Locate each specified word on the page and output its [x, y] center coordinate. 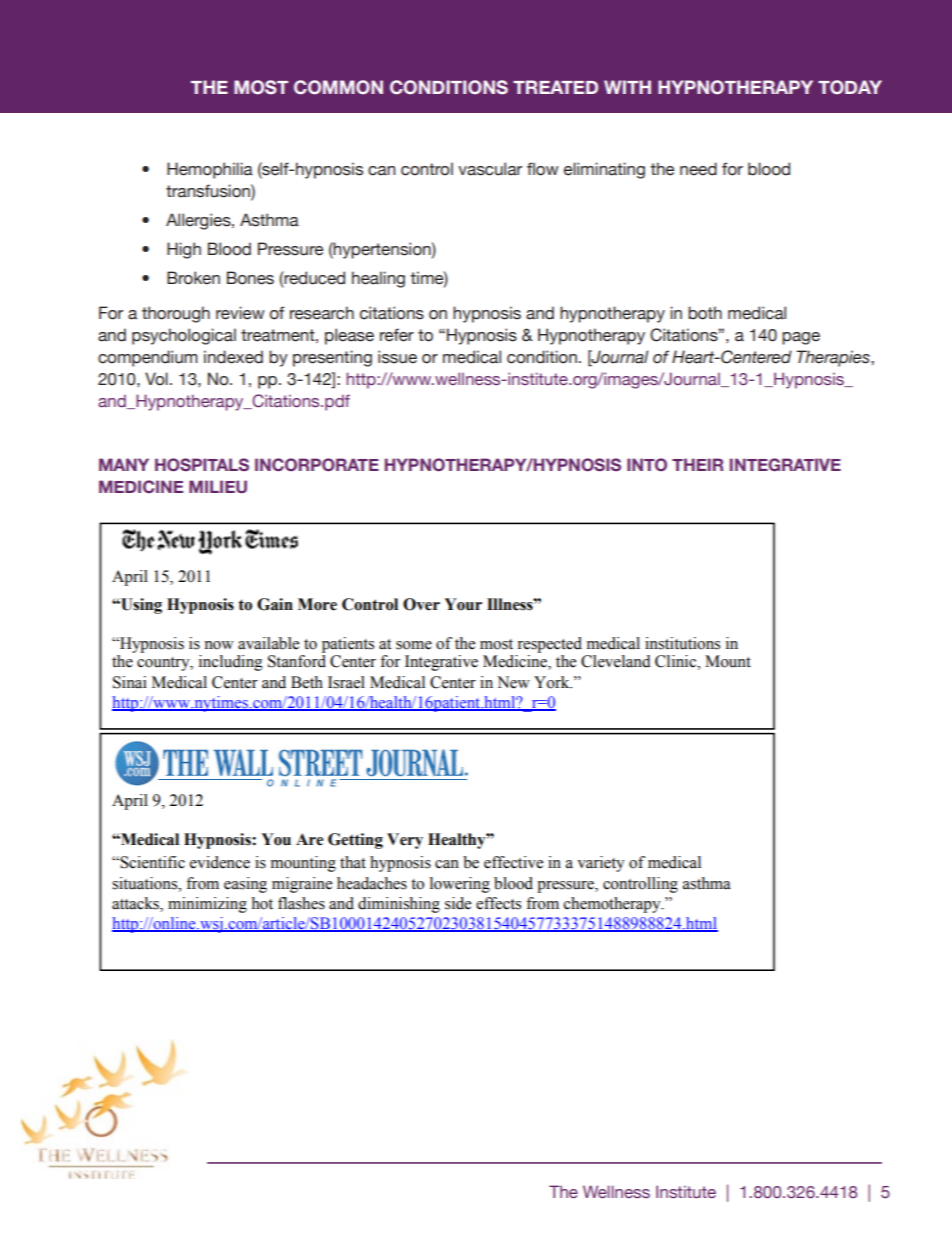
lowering [460, 885]
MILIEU [218, 487]
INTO [647, 464]
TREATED [555, 87]
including [231, 663]
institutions [682, 643]
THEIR [697, 464]
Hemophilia [210, 170]
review [240, 313]
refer [397, 335]
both [705, 313]
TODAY [850, 87]
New [513, 682]
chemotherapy [613, 905]
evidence [220, 862]
